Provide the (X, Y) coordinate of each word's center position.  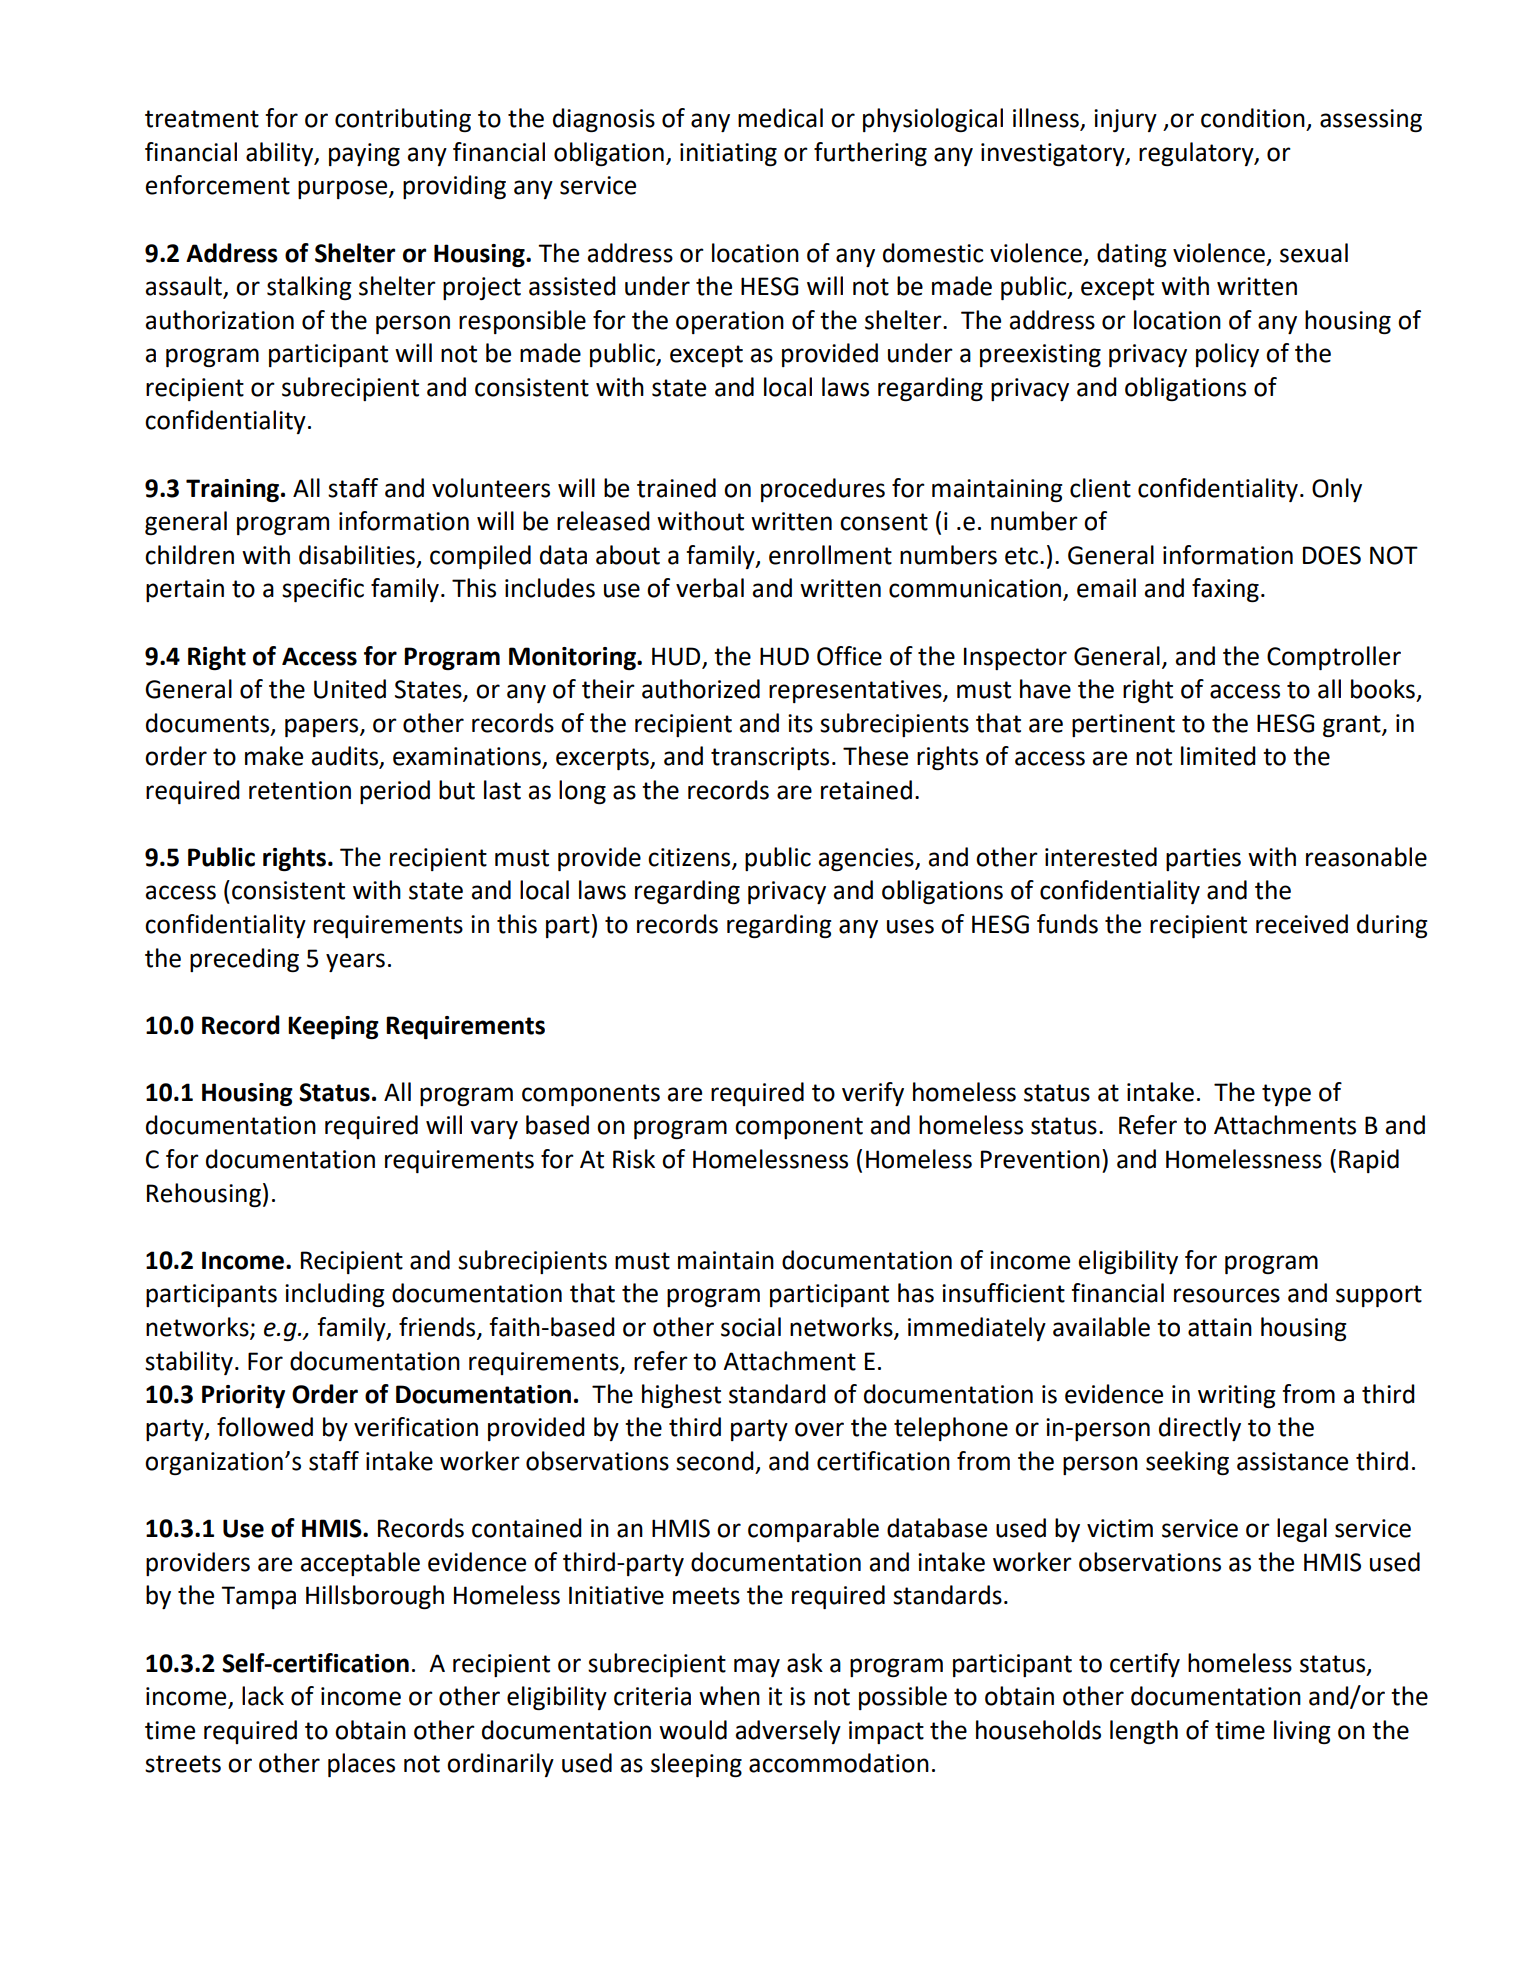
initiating (728, 155)
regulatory (1197, 154)
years (355, 962)
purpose (344, 189)
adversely (788, 1732)
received (1302, 924)
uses (910, 926)
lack (263, 1696)
